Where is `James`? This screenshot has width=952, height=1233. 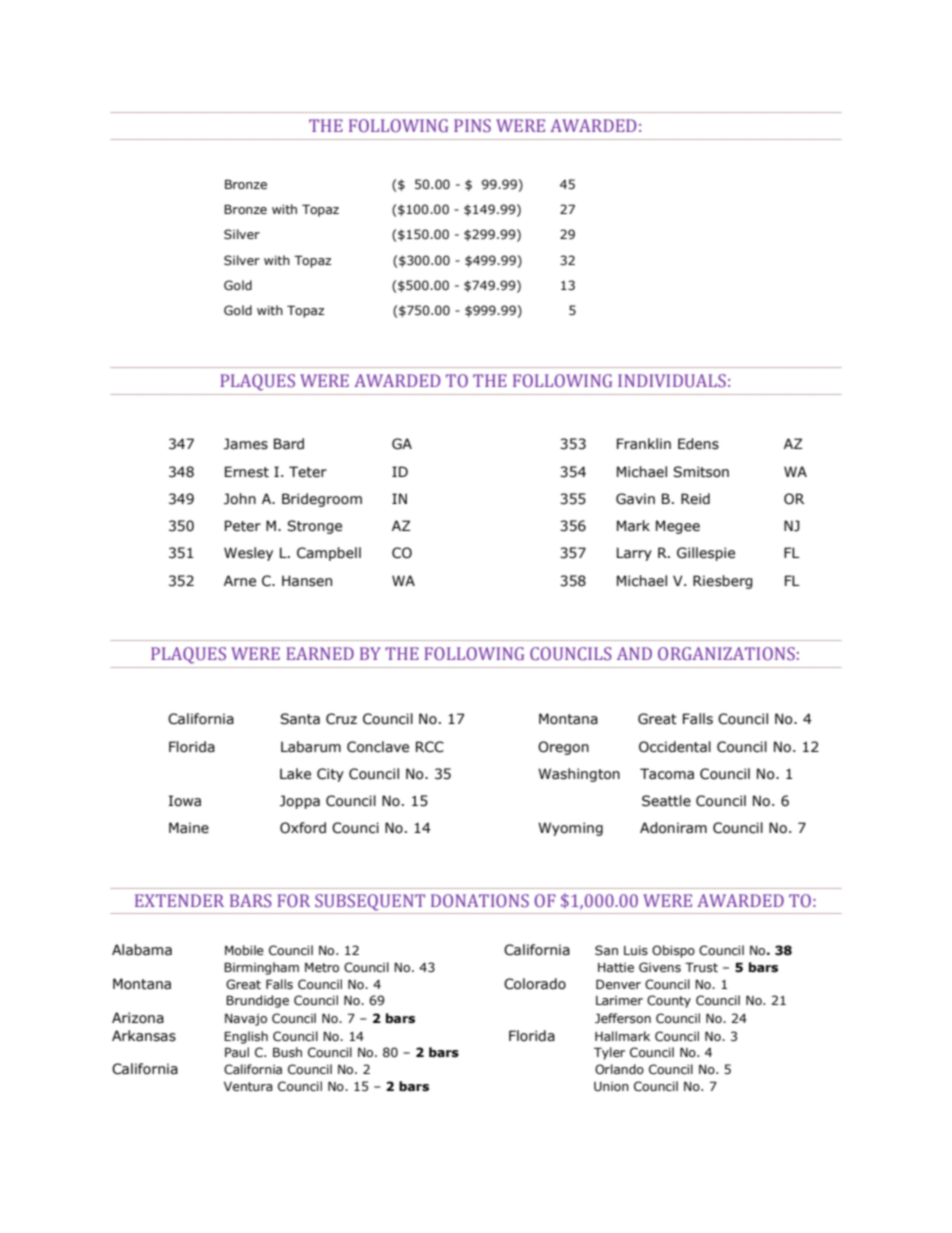
James is located at coordinates (246, 444).
